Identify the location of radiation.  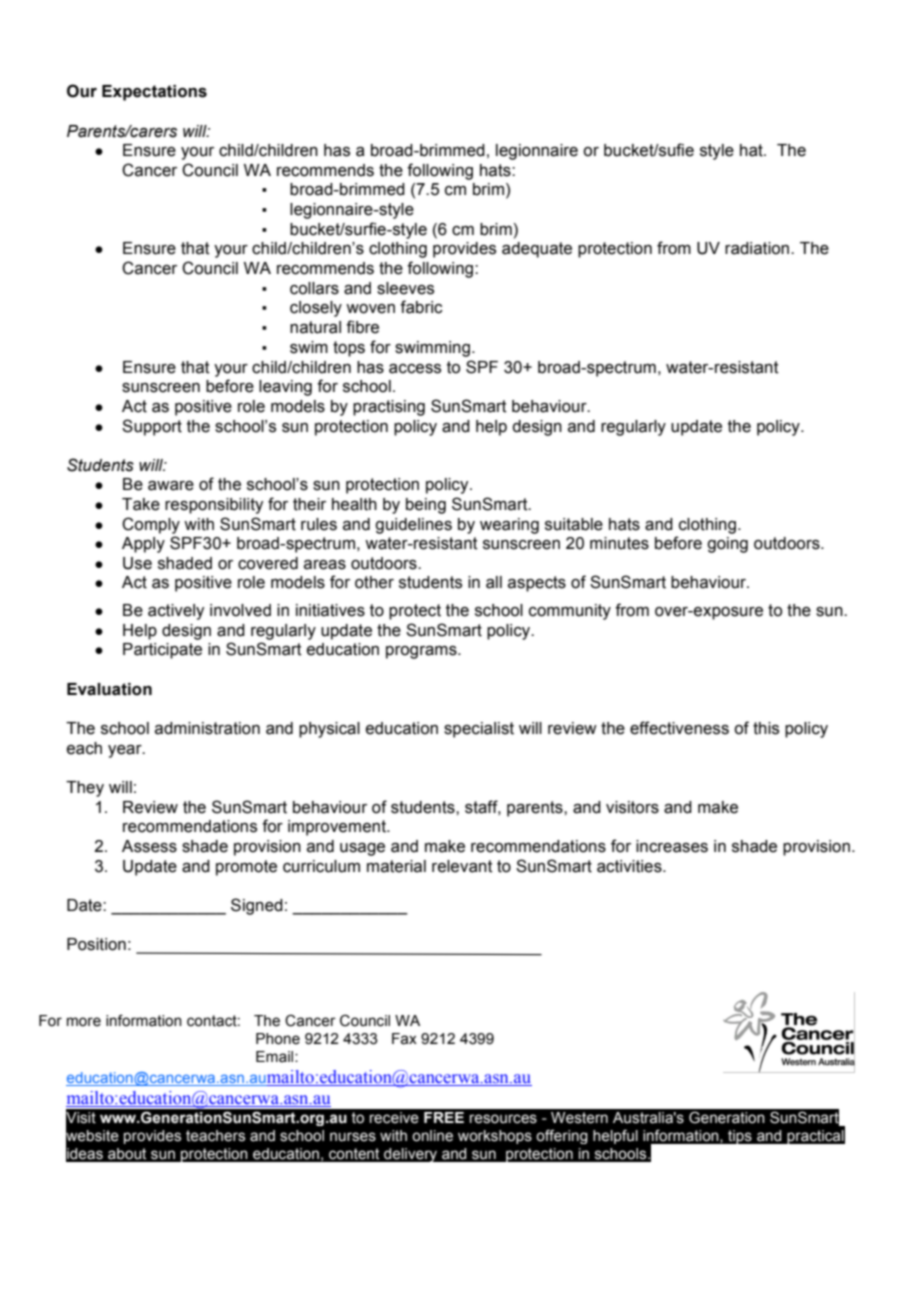
(758, 248).
